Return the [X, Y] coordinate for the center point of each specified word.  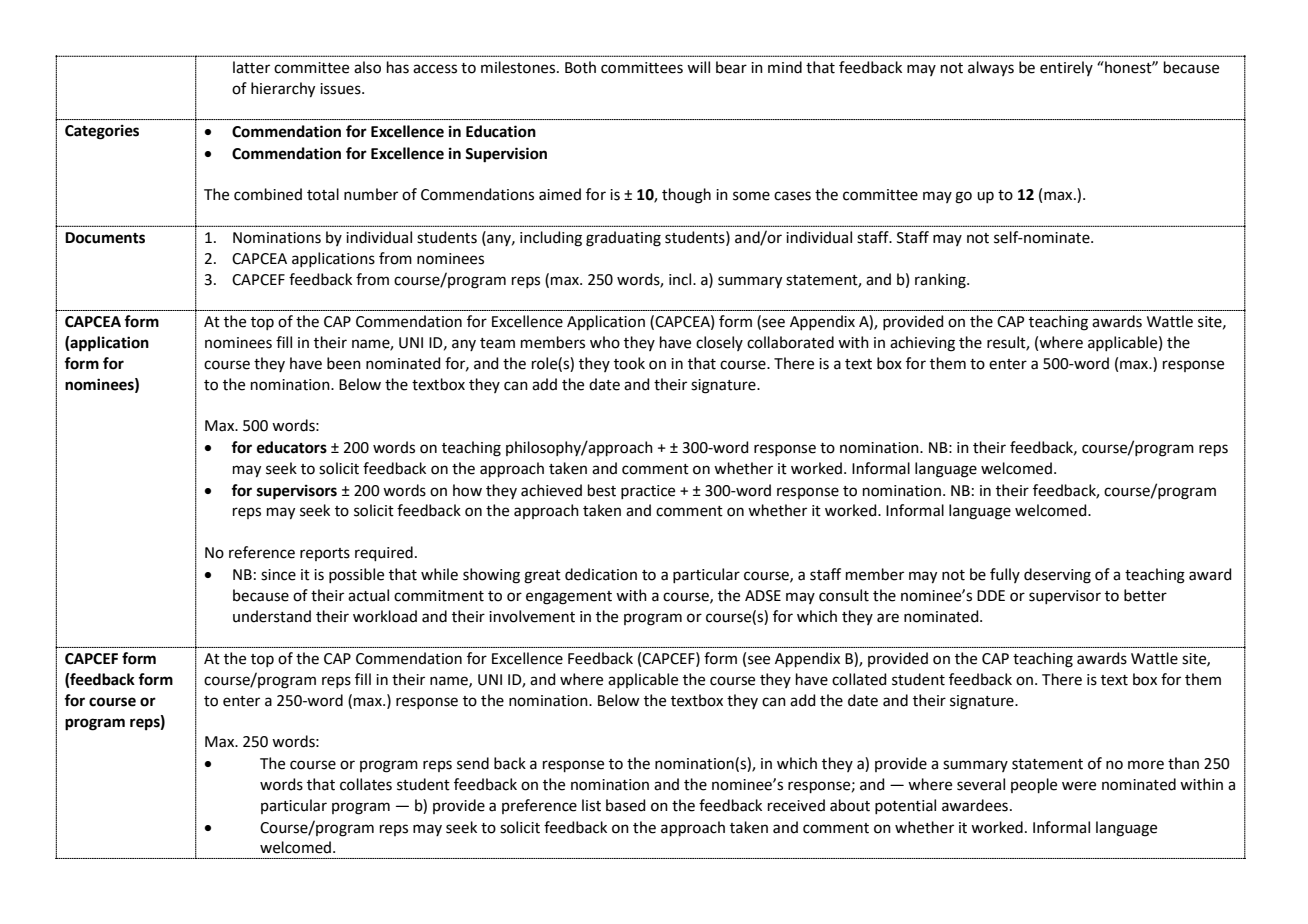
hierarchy [283, 90]
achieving [922, 344]
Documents [105, 238]
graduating [623, 239]
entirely [1066, 68]
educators [292, 447]
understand [272, 616]
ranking [941, 281]
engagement [569, 598]
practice [648, 492]
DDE [991, 595]
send [473, 763]
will [698, 67]
